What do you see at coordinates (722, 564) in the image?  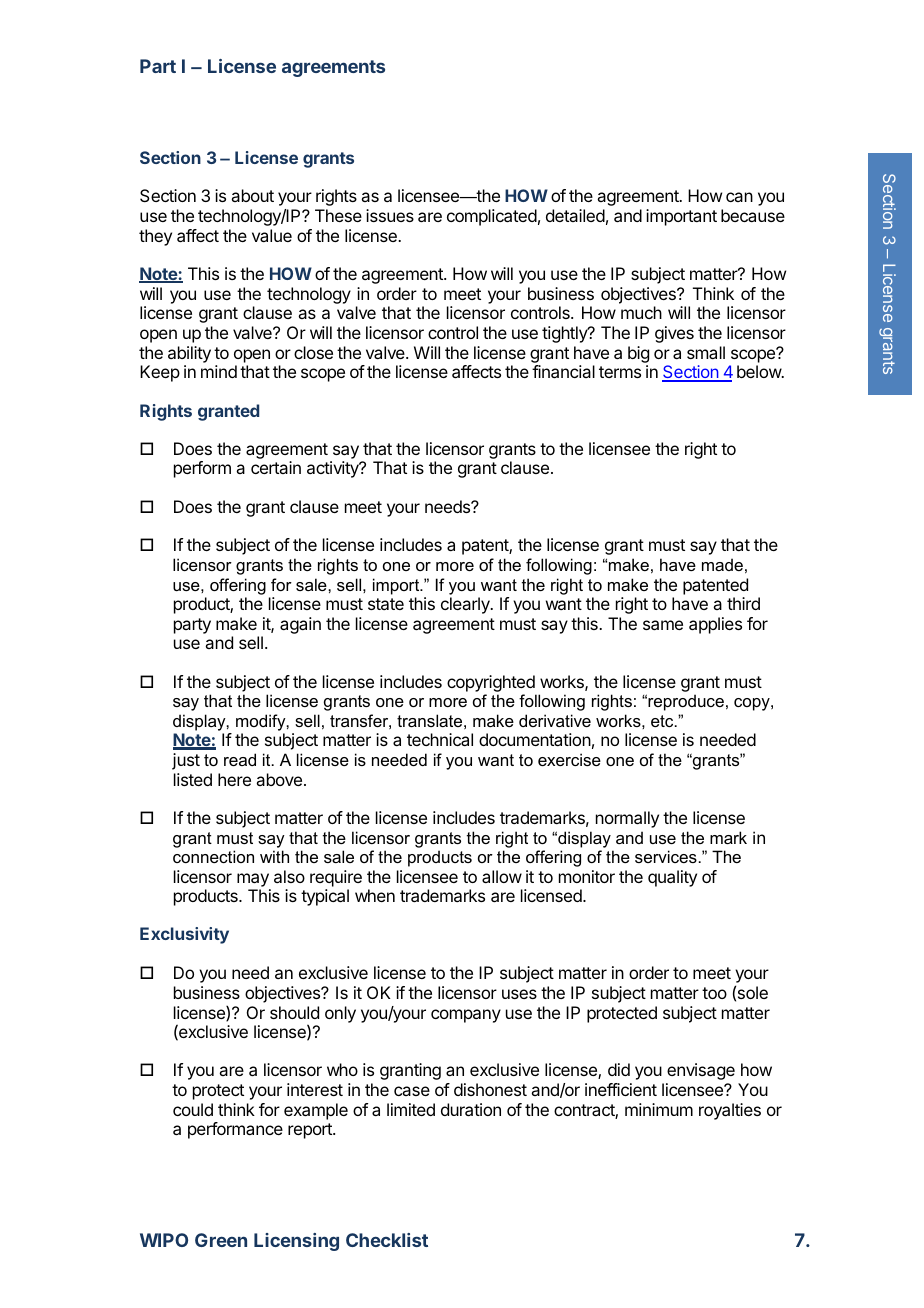 I see `made` at bounding box center [722, 564].
